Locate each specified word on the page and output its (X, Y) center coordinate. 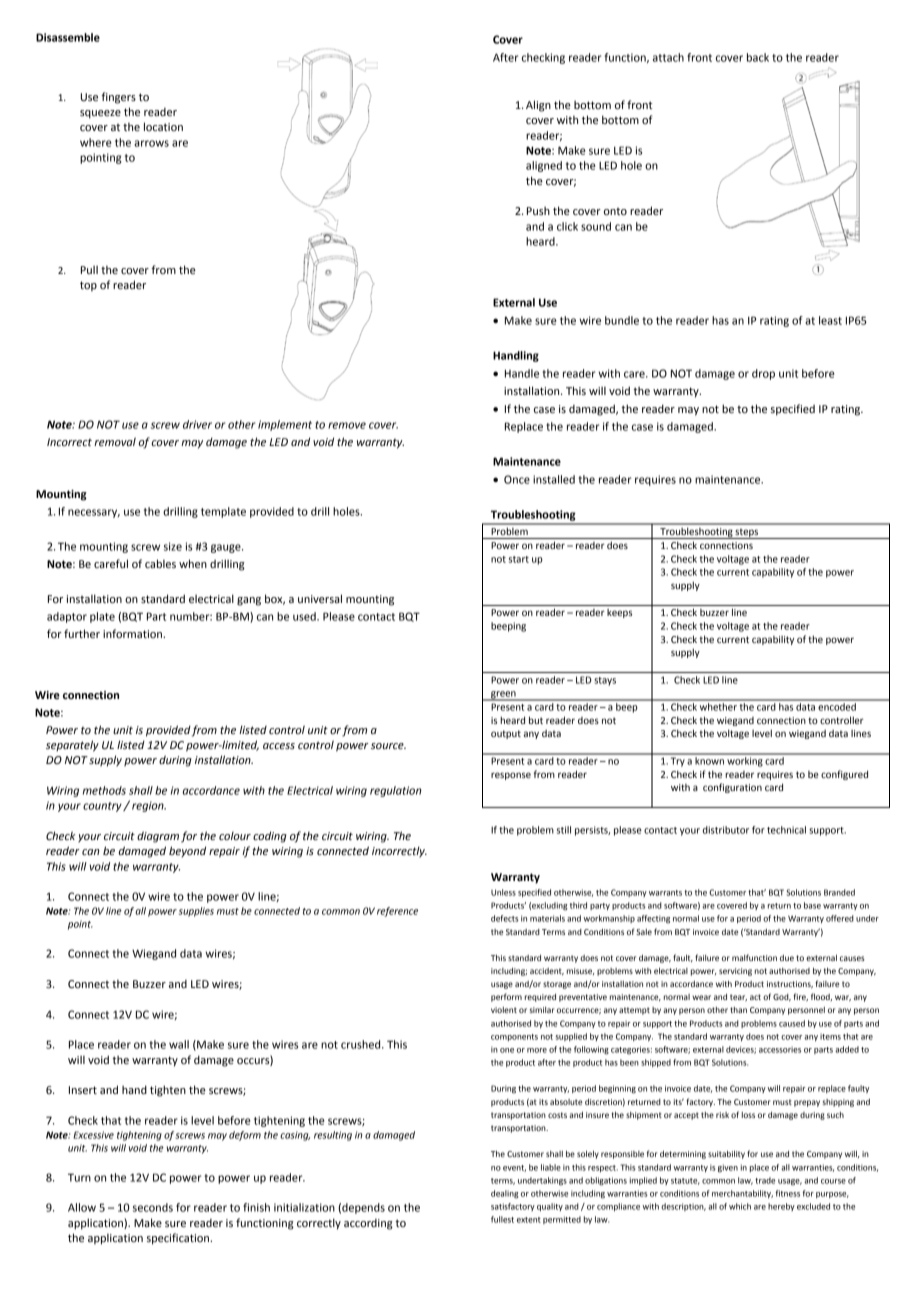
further (82, 633)
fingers (118, 98)
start (519, 559)
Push (538, 211)
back (758, 57)
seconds (153, 1207)
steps (747, 533)
